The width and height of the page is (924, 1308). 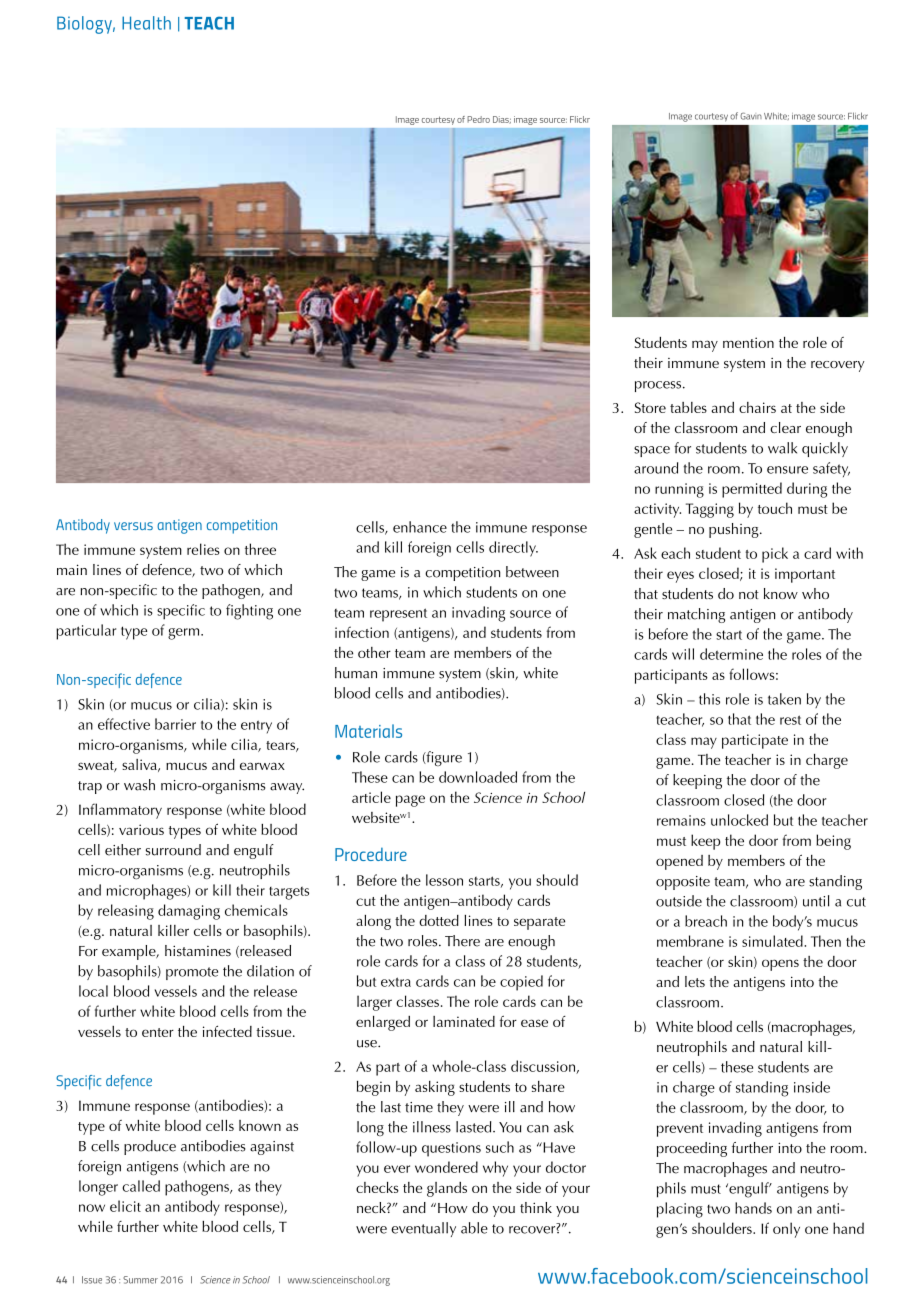 What do you see at coordinates (133, 526) in the page?
I see `versus` at bounding box center [133, 526].
